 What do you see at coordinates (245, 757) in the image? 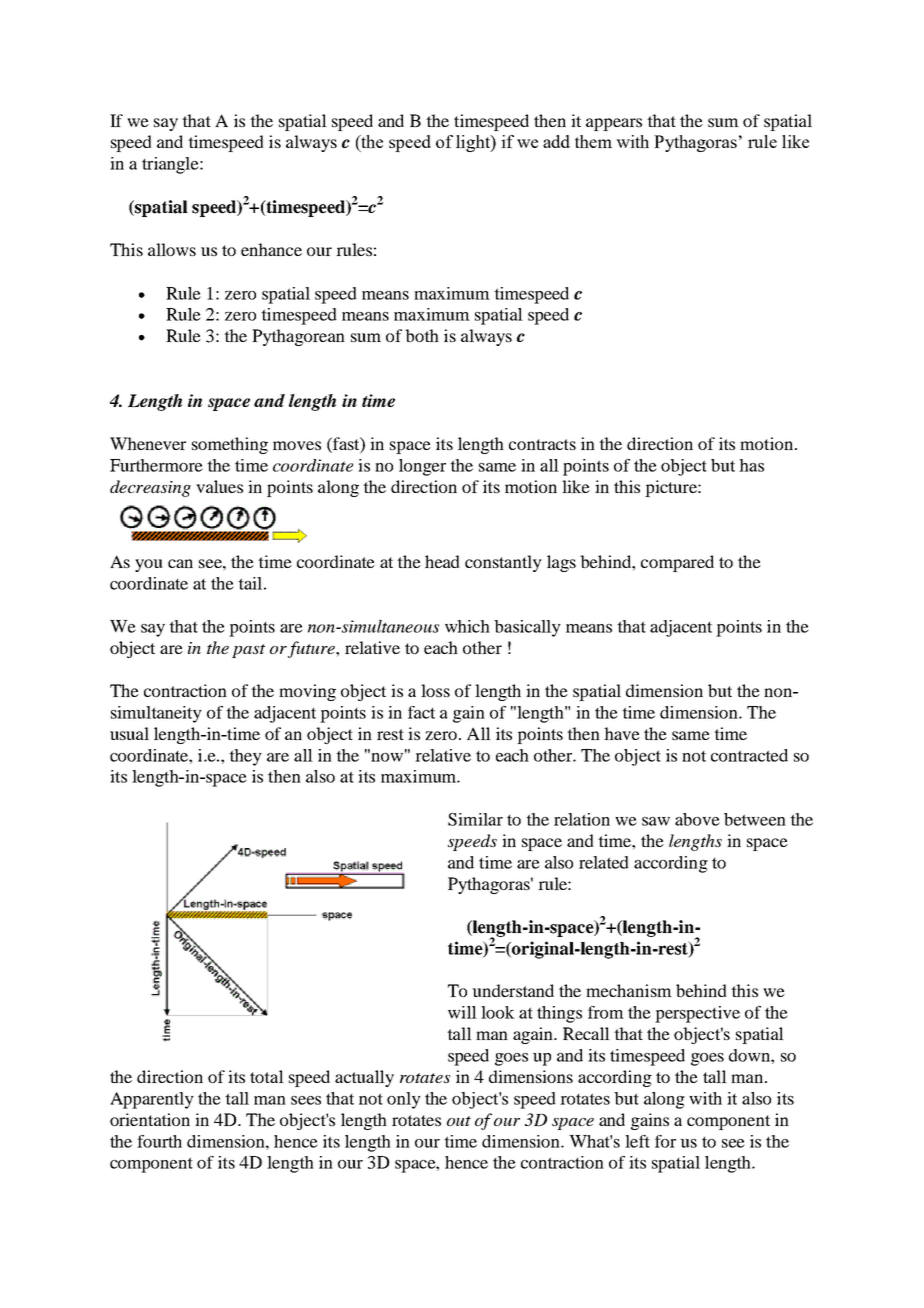
I see `they` at bounding box center [245, 757].
